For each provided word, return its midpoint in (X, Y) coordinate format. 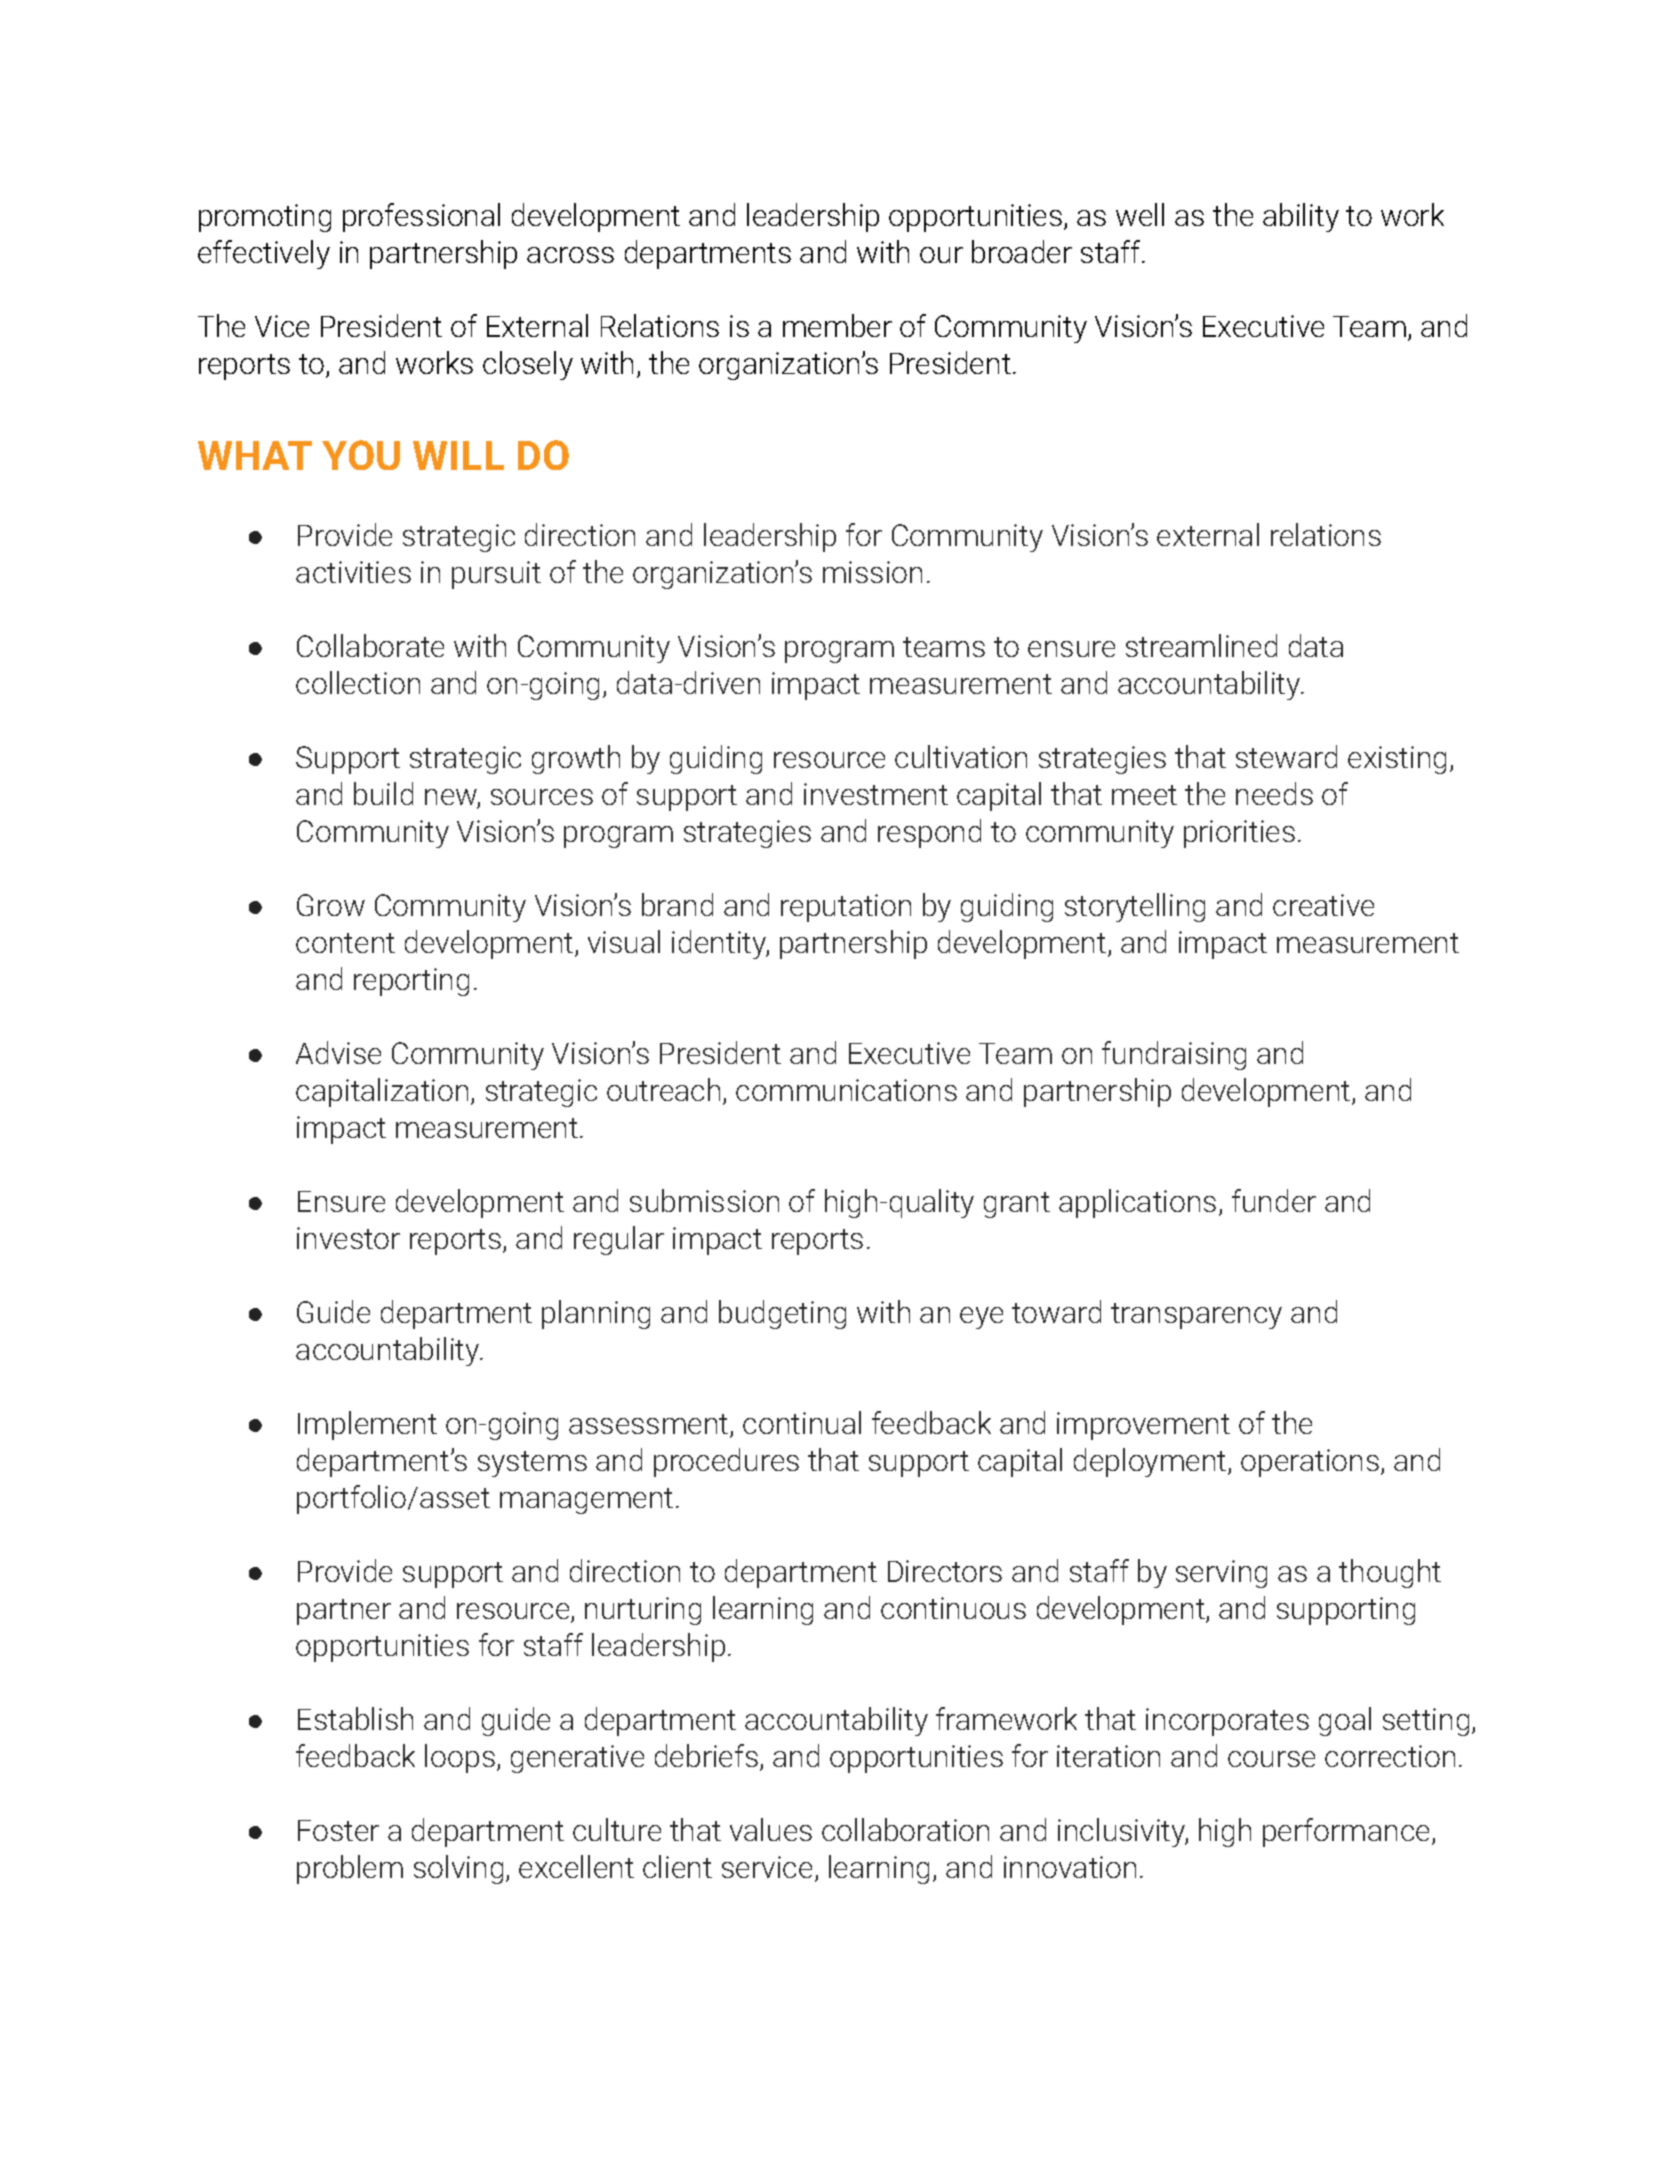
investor (348, 1238)
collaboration (905, 1829)
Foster (338, 1830)
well (1140, 214)
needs (1274, 793)
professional (421, 217)
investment (876, 794)
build (383, 793)
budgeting (782, 1314)
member (837, 325)
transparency (1196, 1316)
